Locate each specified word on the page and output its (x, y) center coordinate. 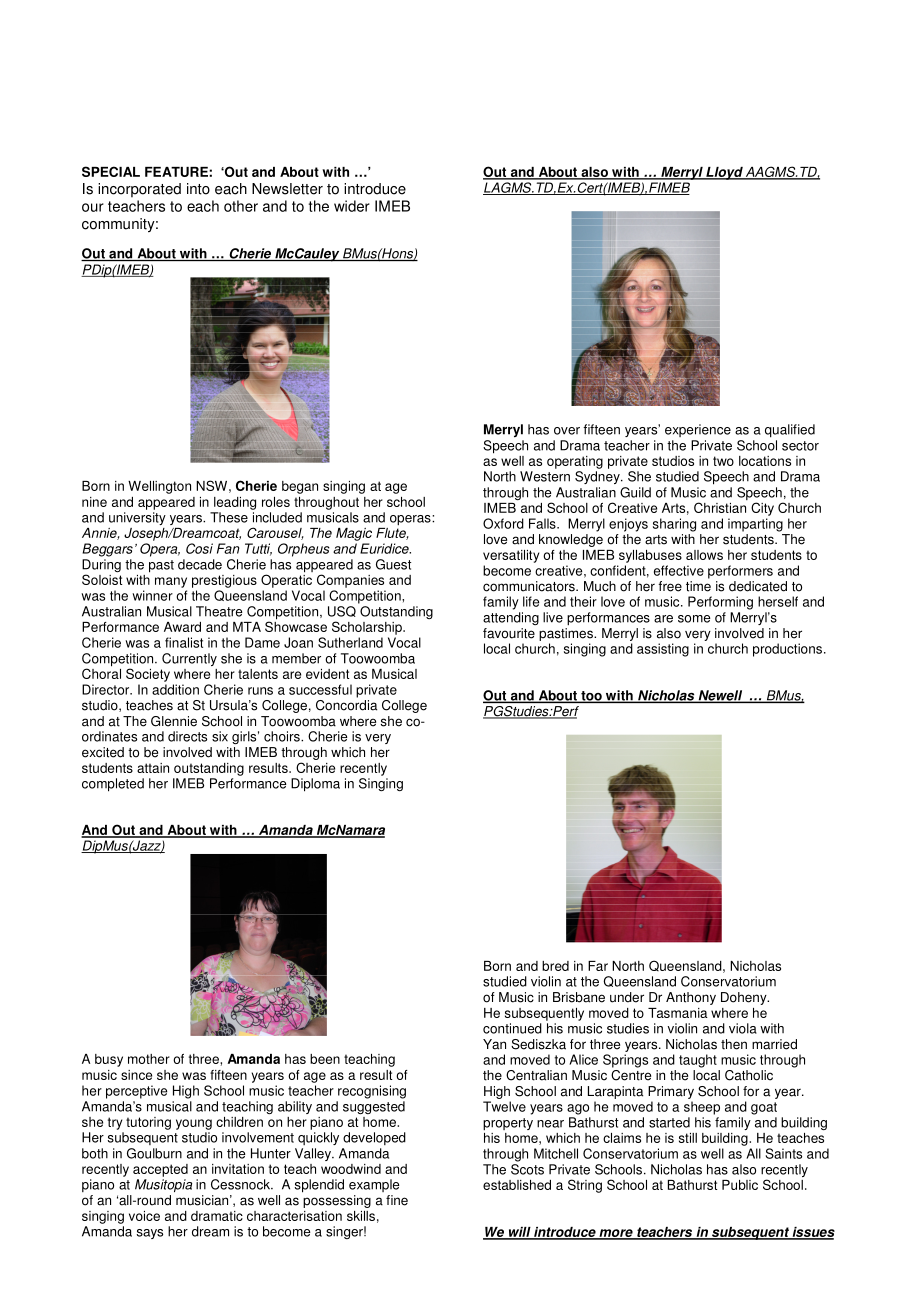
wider (352, 206)
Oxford (503, 523)
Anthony (691, 998)
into (198, 189)
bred (555, 966)
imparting (755, 525)
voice (144, 1216)
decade (200, 564)
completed (113, 785)
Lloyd (724, 173)
